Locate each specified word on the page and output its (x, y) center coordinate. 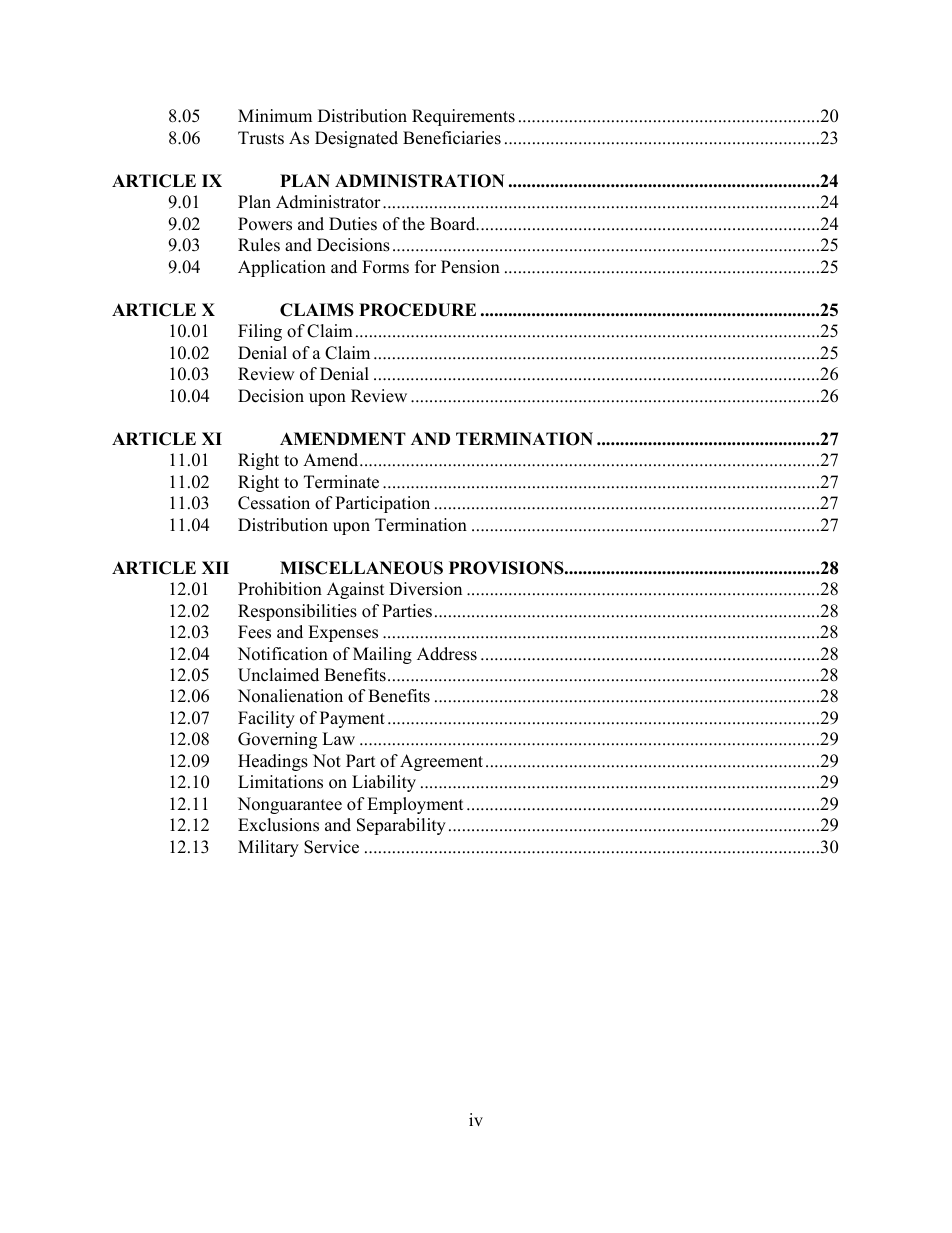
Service (331, 847)
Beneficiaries (452, 138)
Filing (260, 332)
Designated (356, 139)
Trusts (261, 138)
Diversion (425, 589)
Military (268, 848)
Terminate (341, 482)
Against (355, 590)
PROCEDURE (417, 310)
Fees (254, 632)
